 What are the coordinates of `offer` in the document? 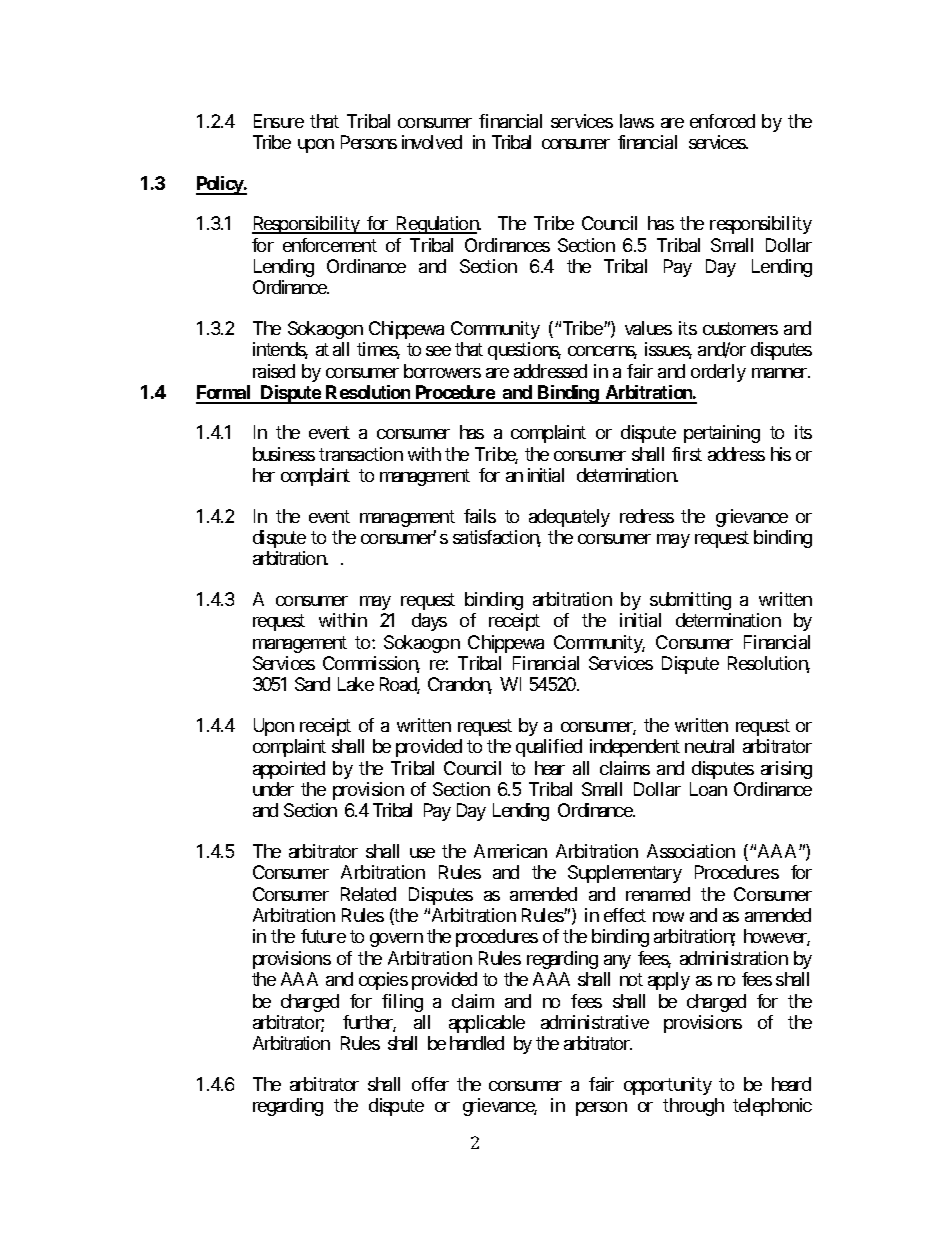 It's located at (430, 1084).
